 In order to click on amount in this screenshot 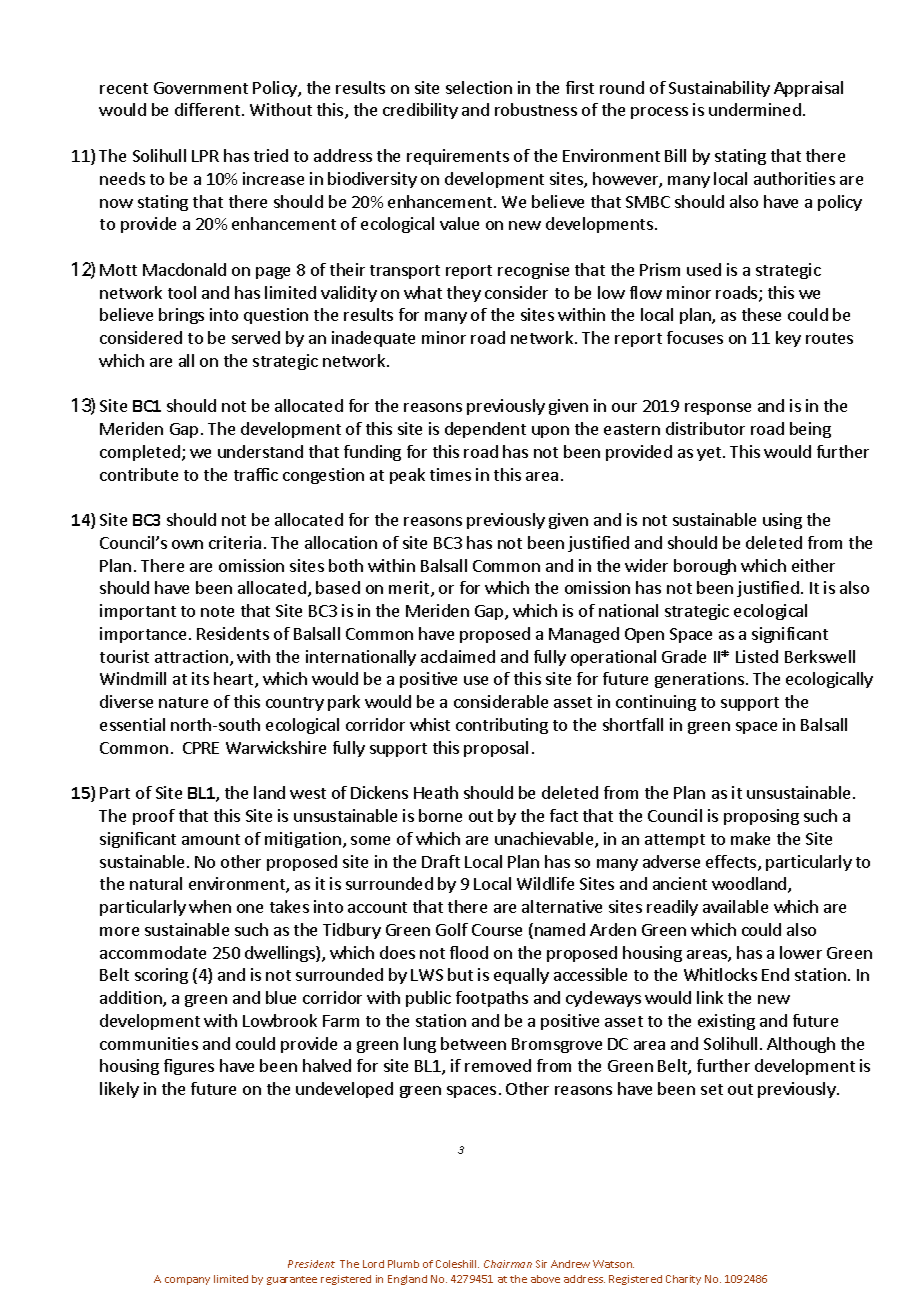, I will do `click(211, 839)`.
